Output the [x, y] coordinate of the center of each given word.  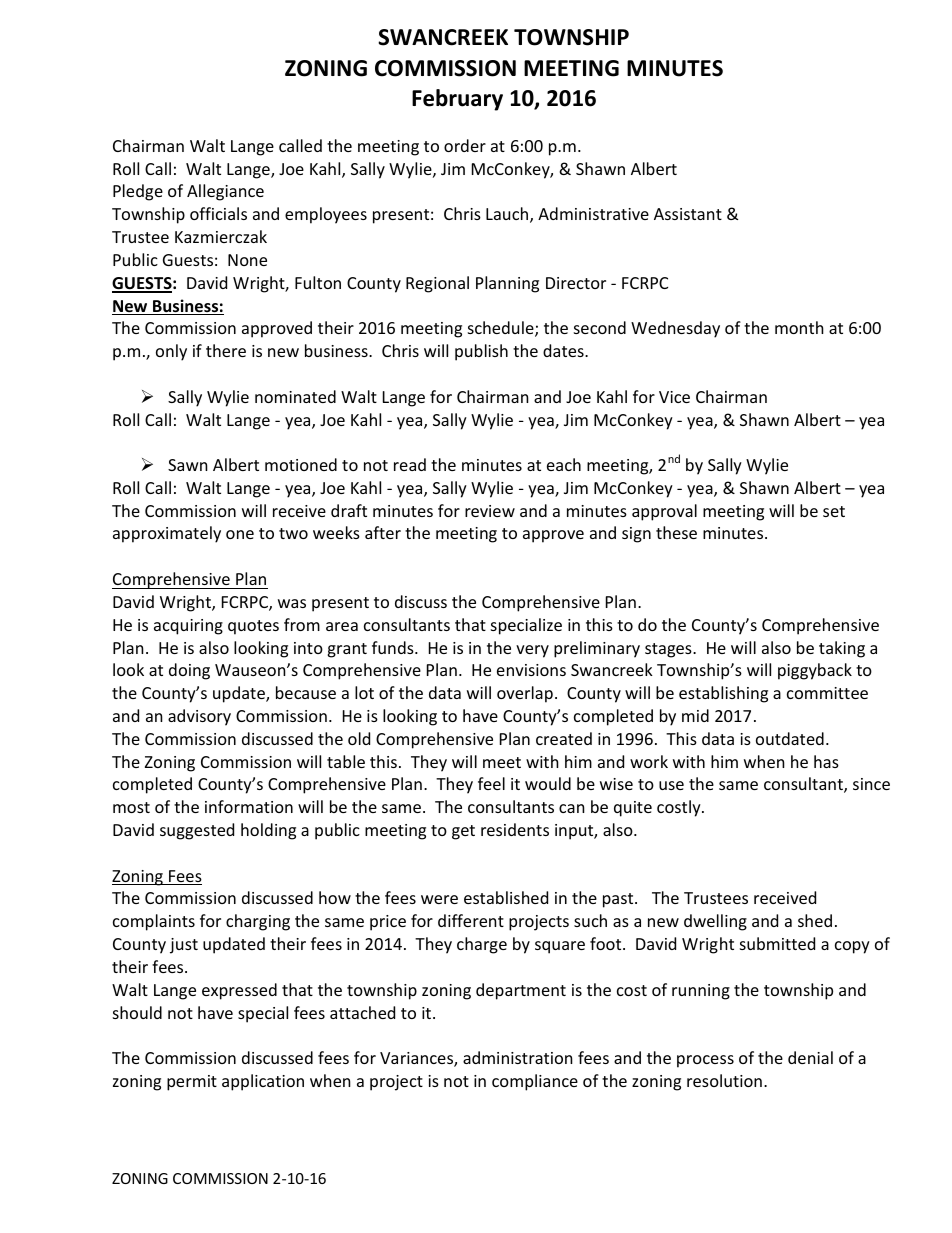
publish [481, 352]
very [532, 651]
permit [192, 1083]
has [826, 761]
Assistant [688, 214]
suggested [197, 831]
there [226, 350]
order [465, 145]
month [799, 327]
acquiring [188, 627]
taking [842, 649]
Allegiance [225, 192]
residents [515, 829]
